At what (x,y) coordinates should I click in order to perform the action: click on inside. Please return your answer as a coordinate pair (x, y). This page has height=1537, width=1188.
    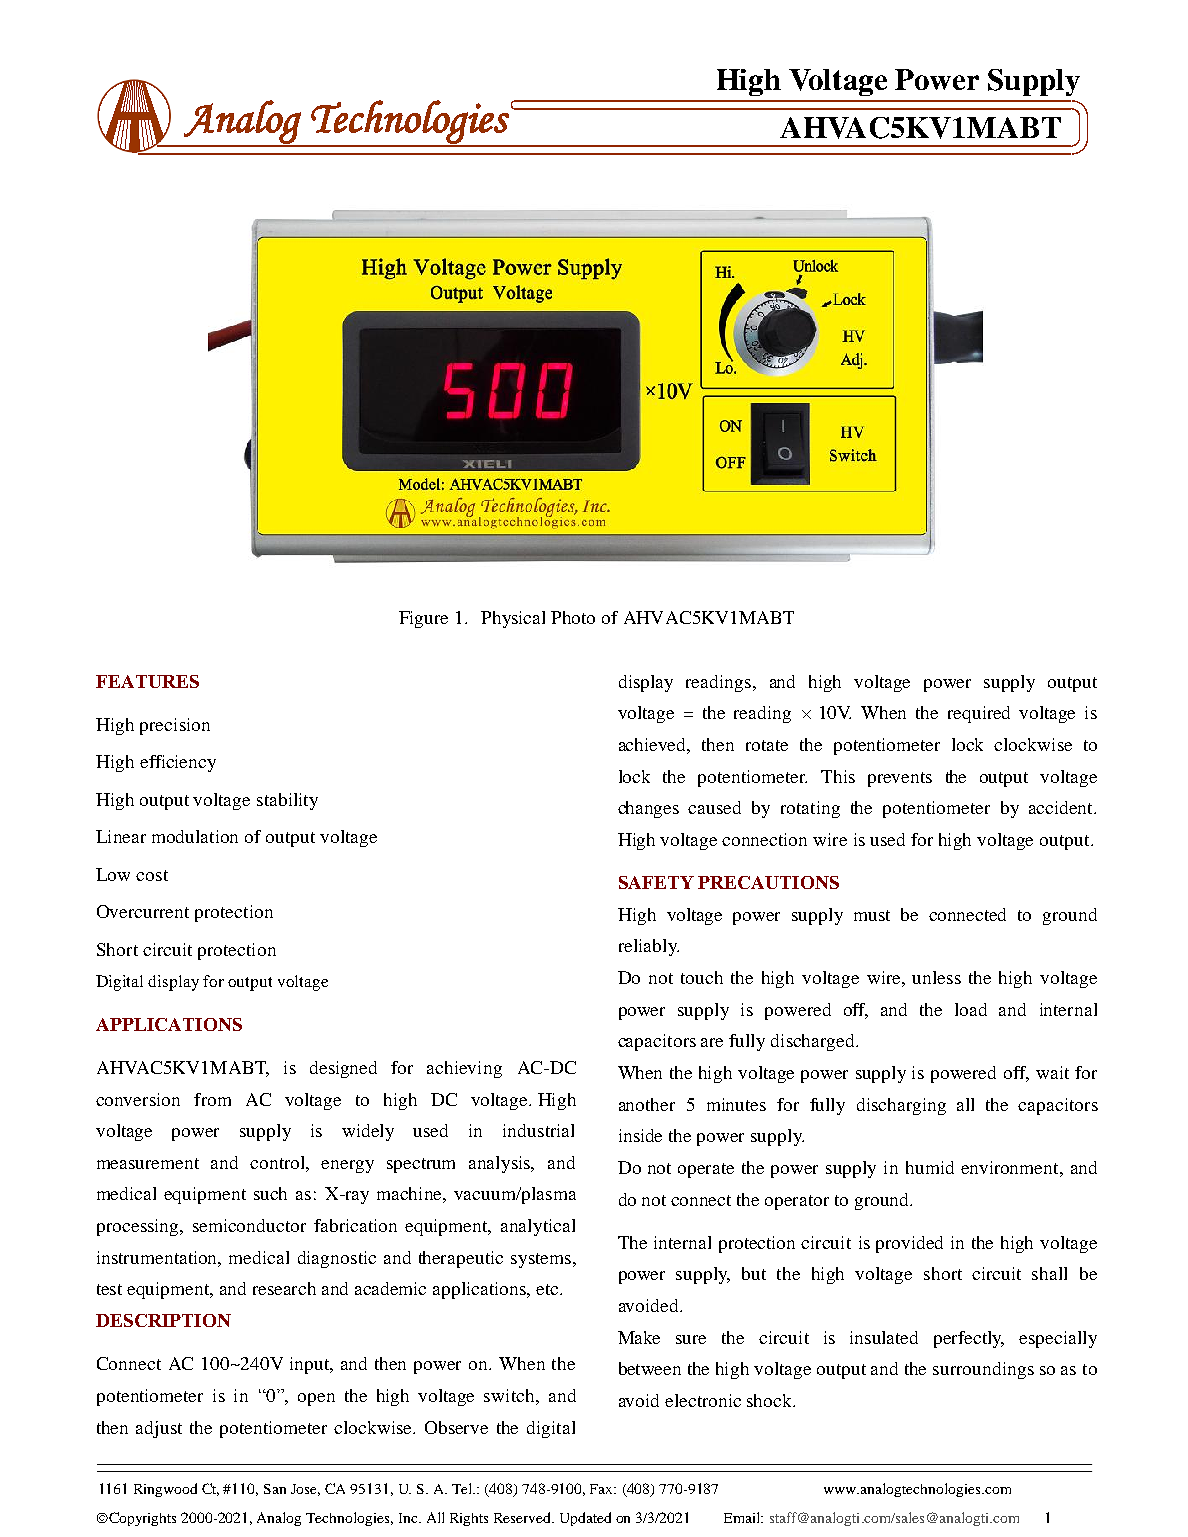
    Looking at the image, I should click on (640, 1135).
